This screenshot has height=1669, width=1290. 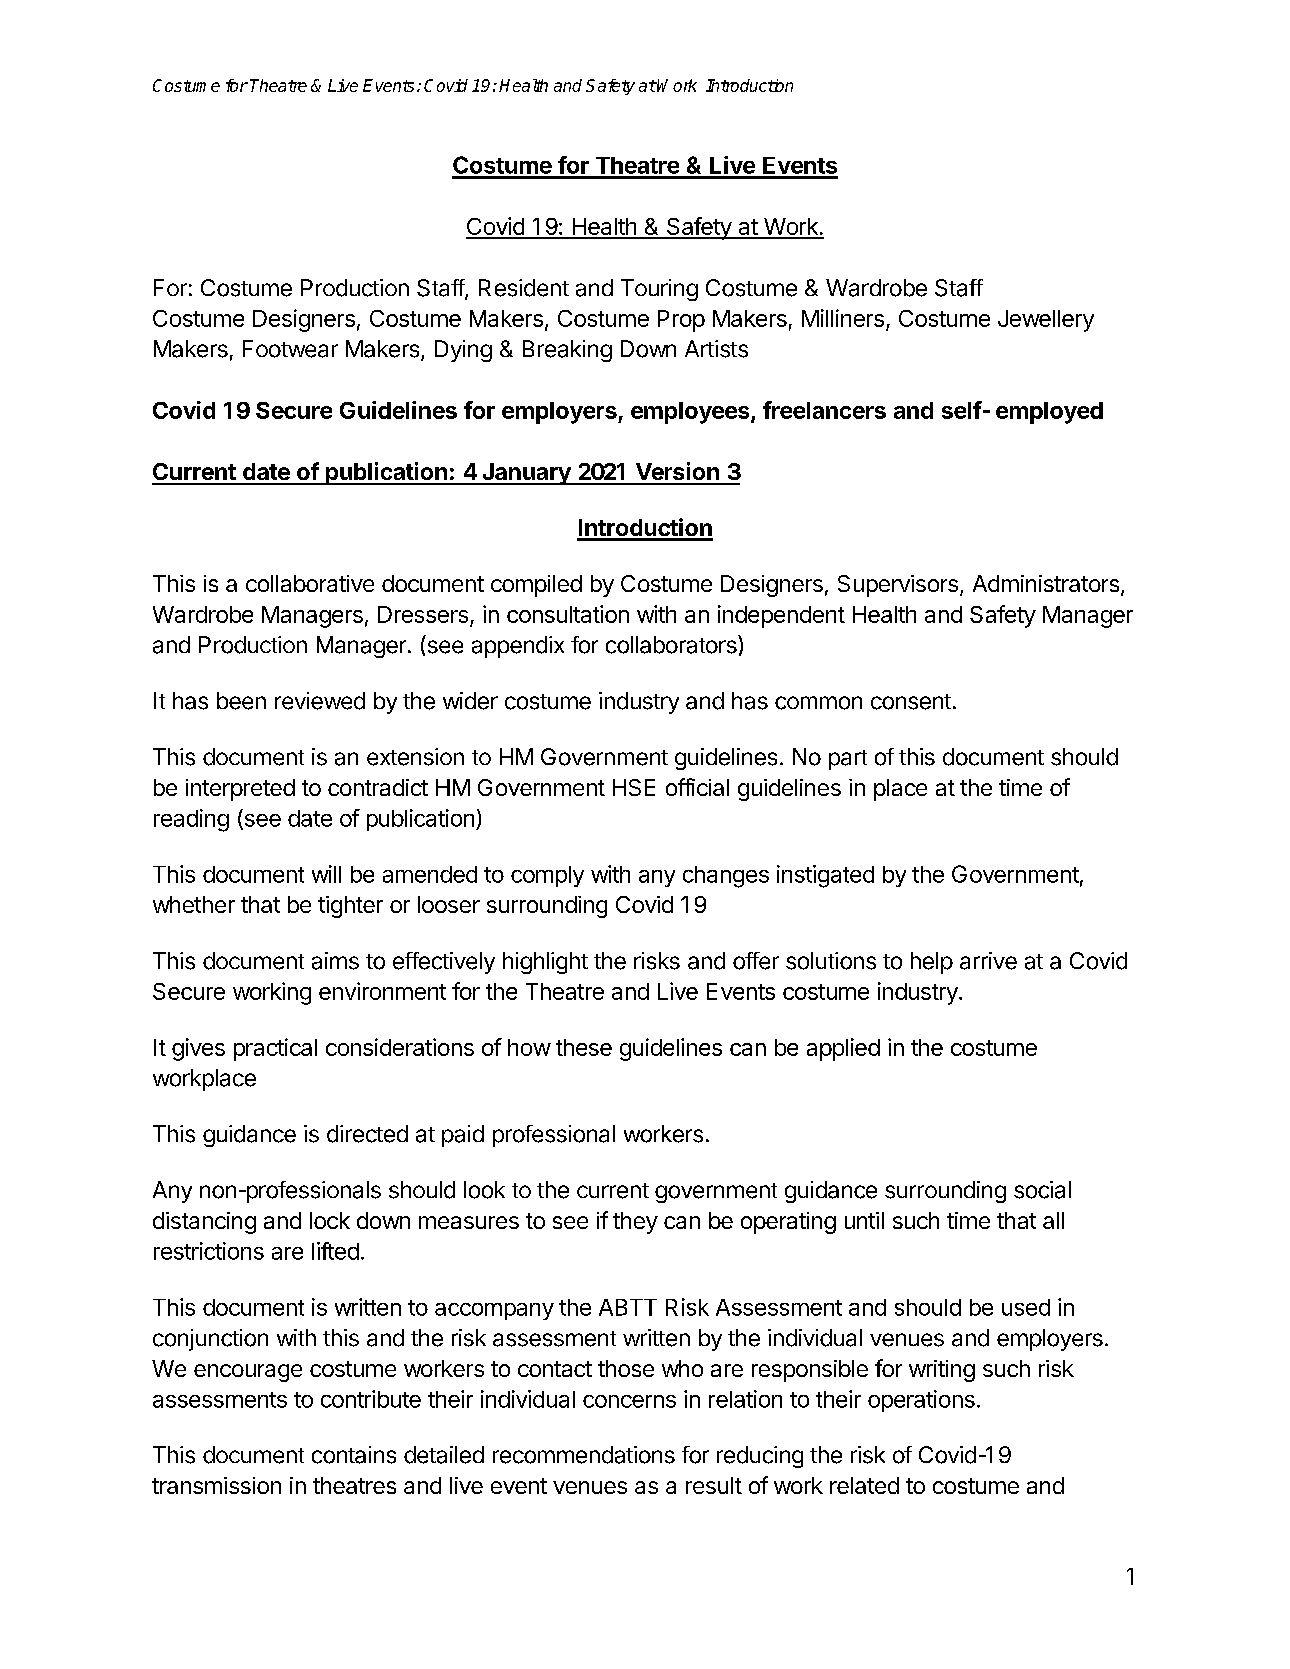 What do you see at coordinates (1046, 321) in the screenshot?
I see `Jewellery` at bounding box center [1046, 321].
